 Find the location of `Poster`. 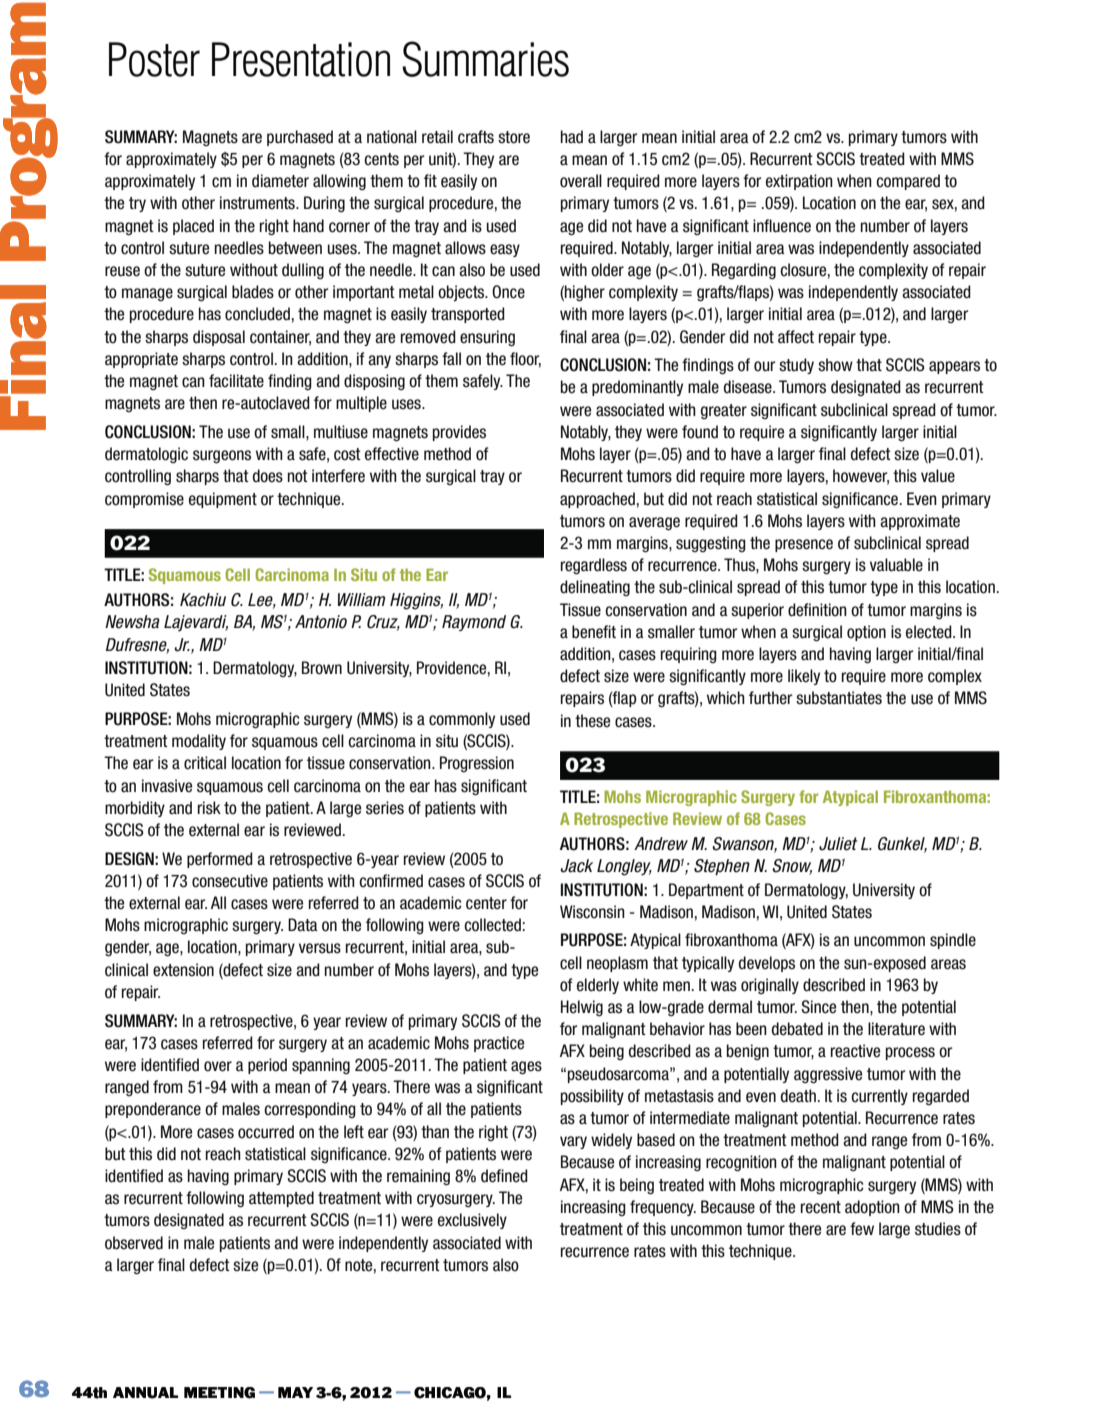

Poster is located at coordinates (154, 59).
